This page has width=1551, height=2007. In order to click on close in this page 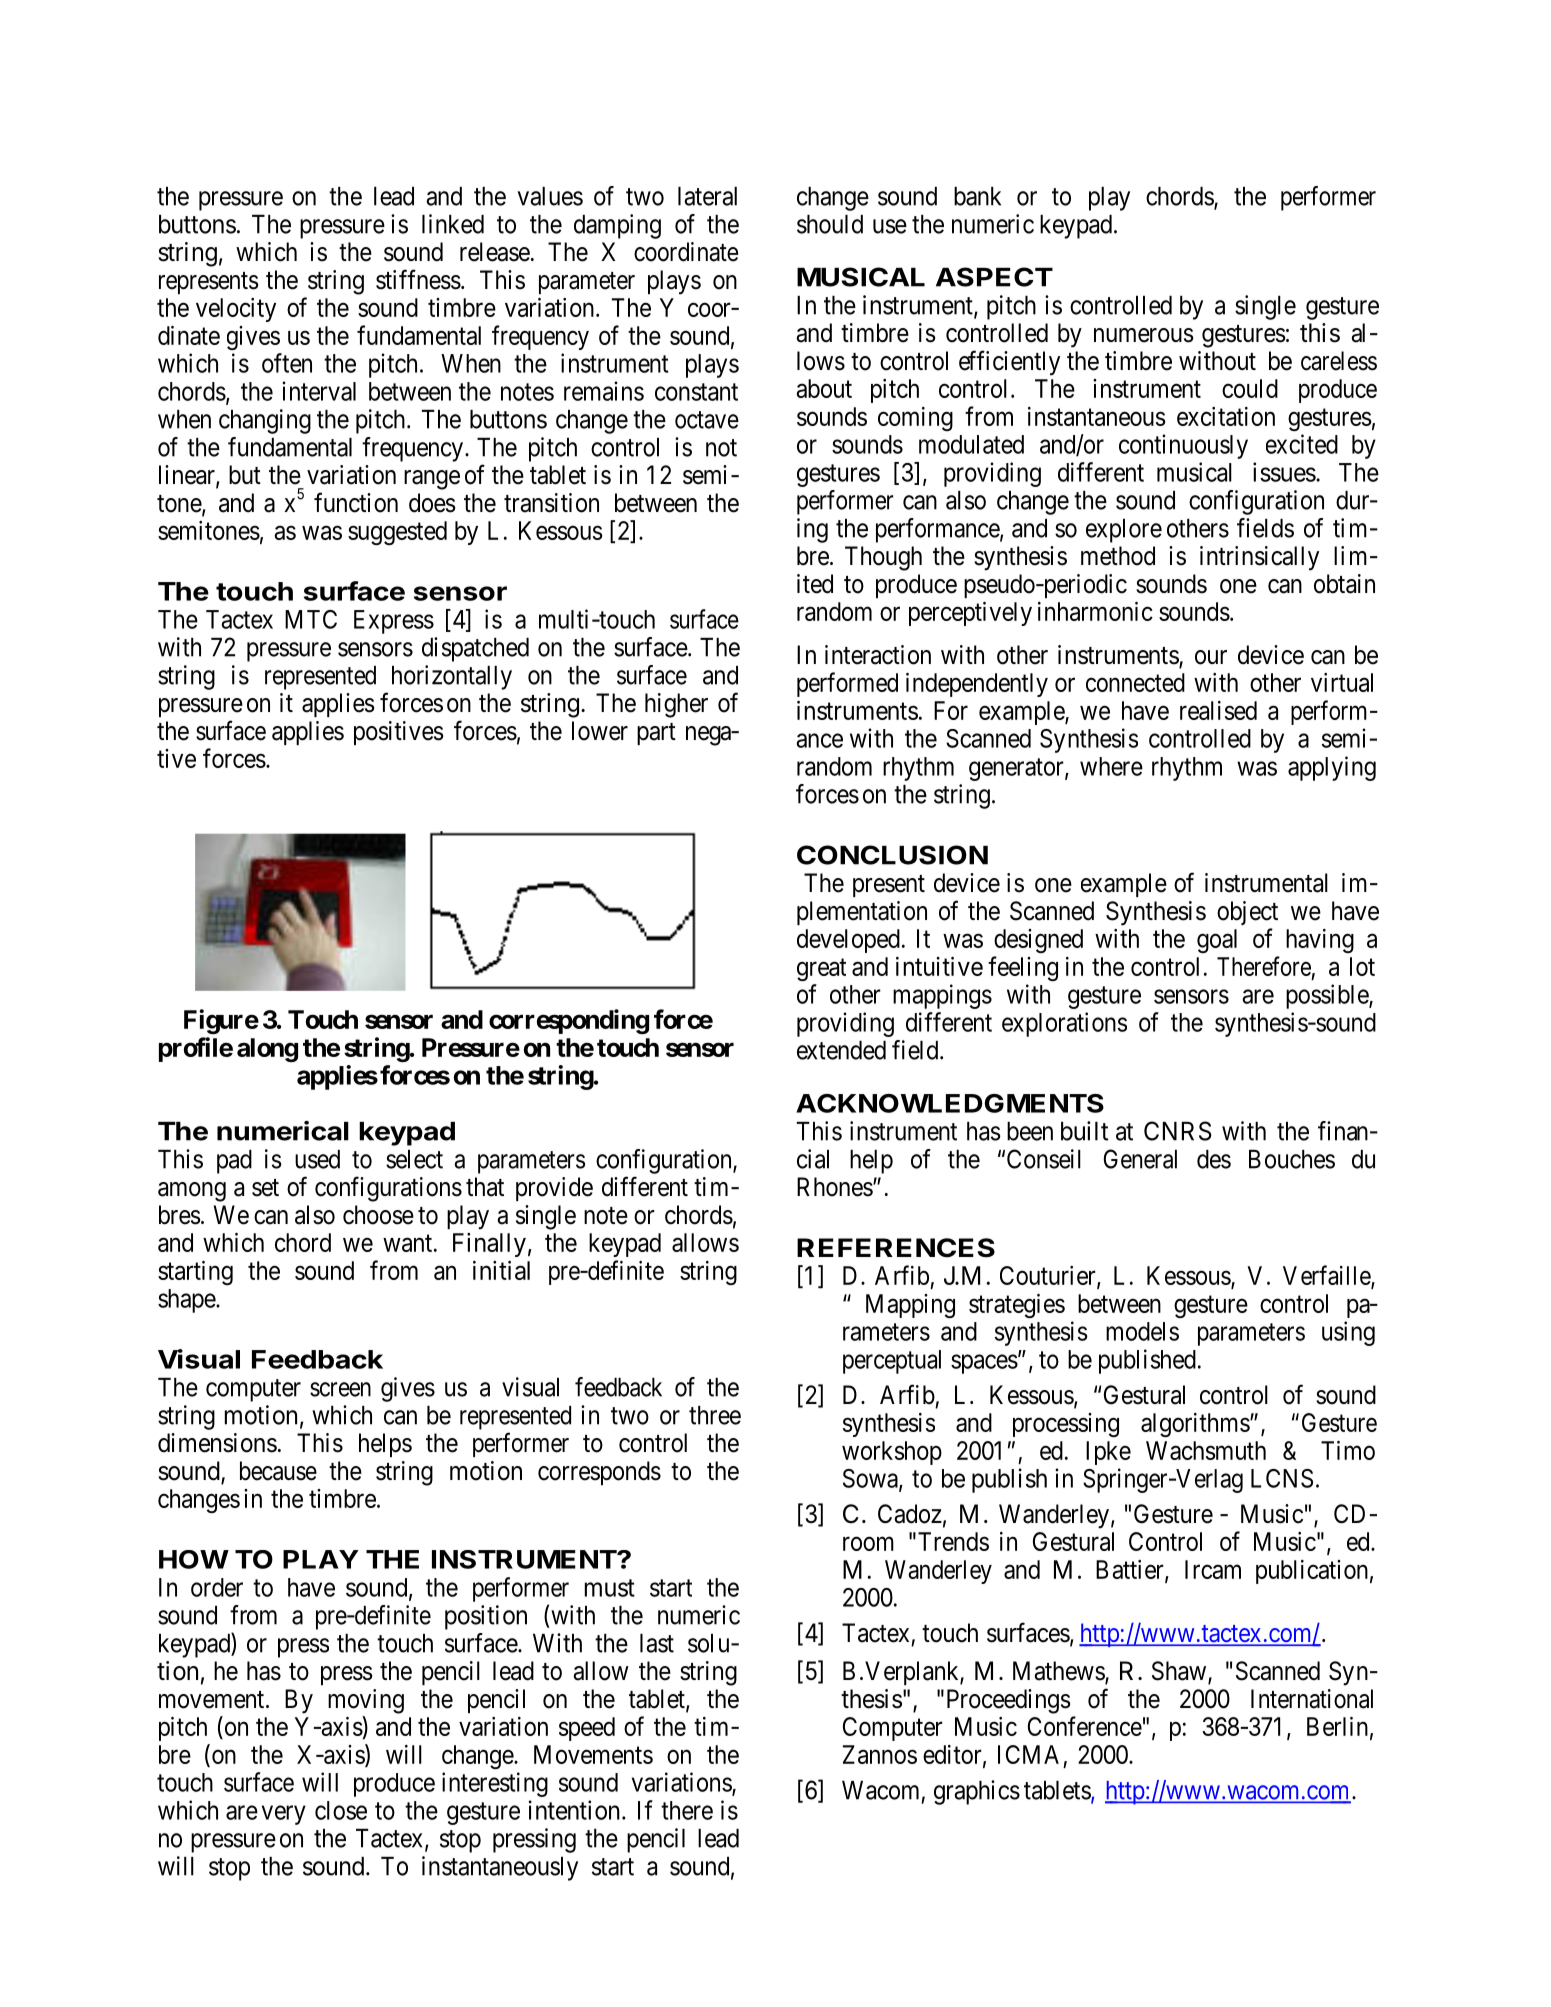, I will do `click(341, 1810)`.
